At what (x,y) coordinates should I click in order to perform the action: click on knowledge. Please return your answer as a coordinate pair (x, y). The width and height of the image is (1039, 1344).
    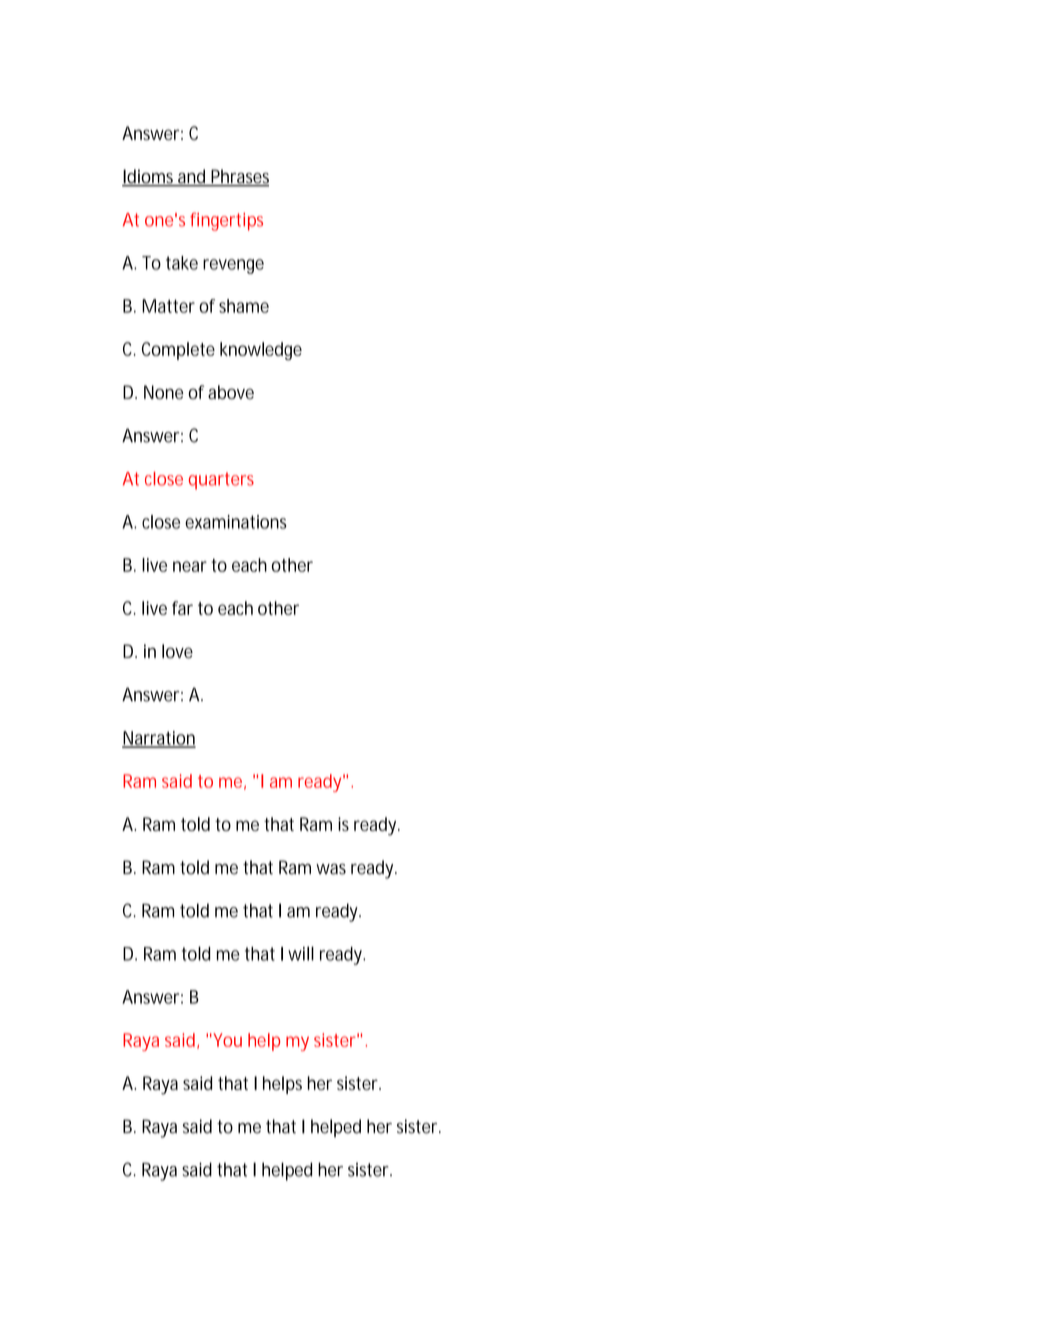
    Looking at the image, I should click on (261, 351).
